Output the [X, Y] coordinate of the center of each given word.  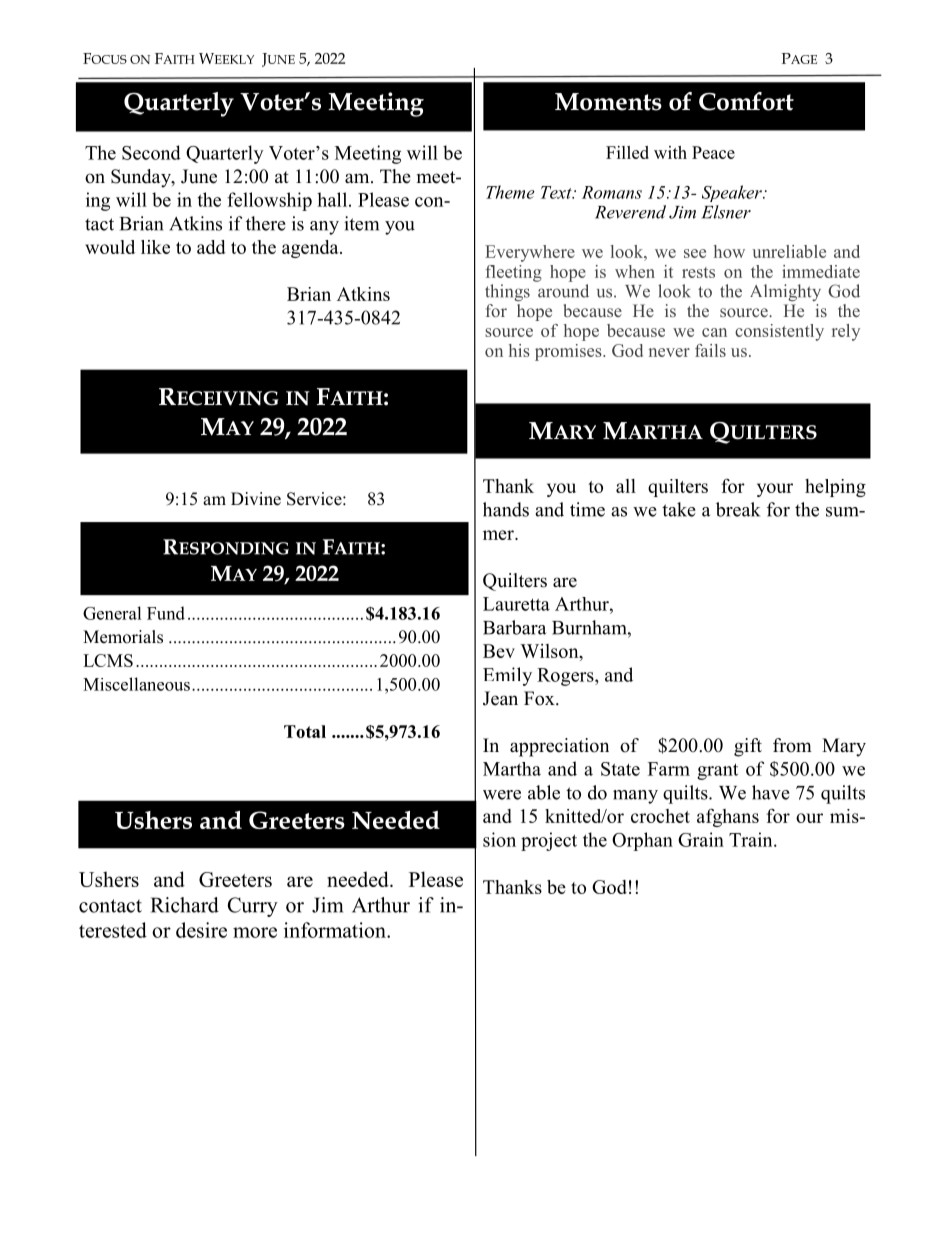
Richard [185, 905]
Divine [256, 499]
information [336, 930]
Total [305, 731]
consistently [779, 332]
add [211, 247]
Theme [510, 192]
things [507, 293]
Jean [500, 698]
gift [748, 747]
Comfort [746, 101]
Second [151, 152]
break [738, 509]
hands [506, 509]
